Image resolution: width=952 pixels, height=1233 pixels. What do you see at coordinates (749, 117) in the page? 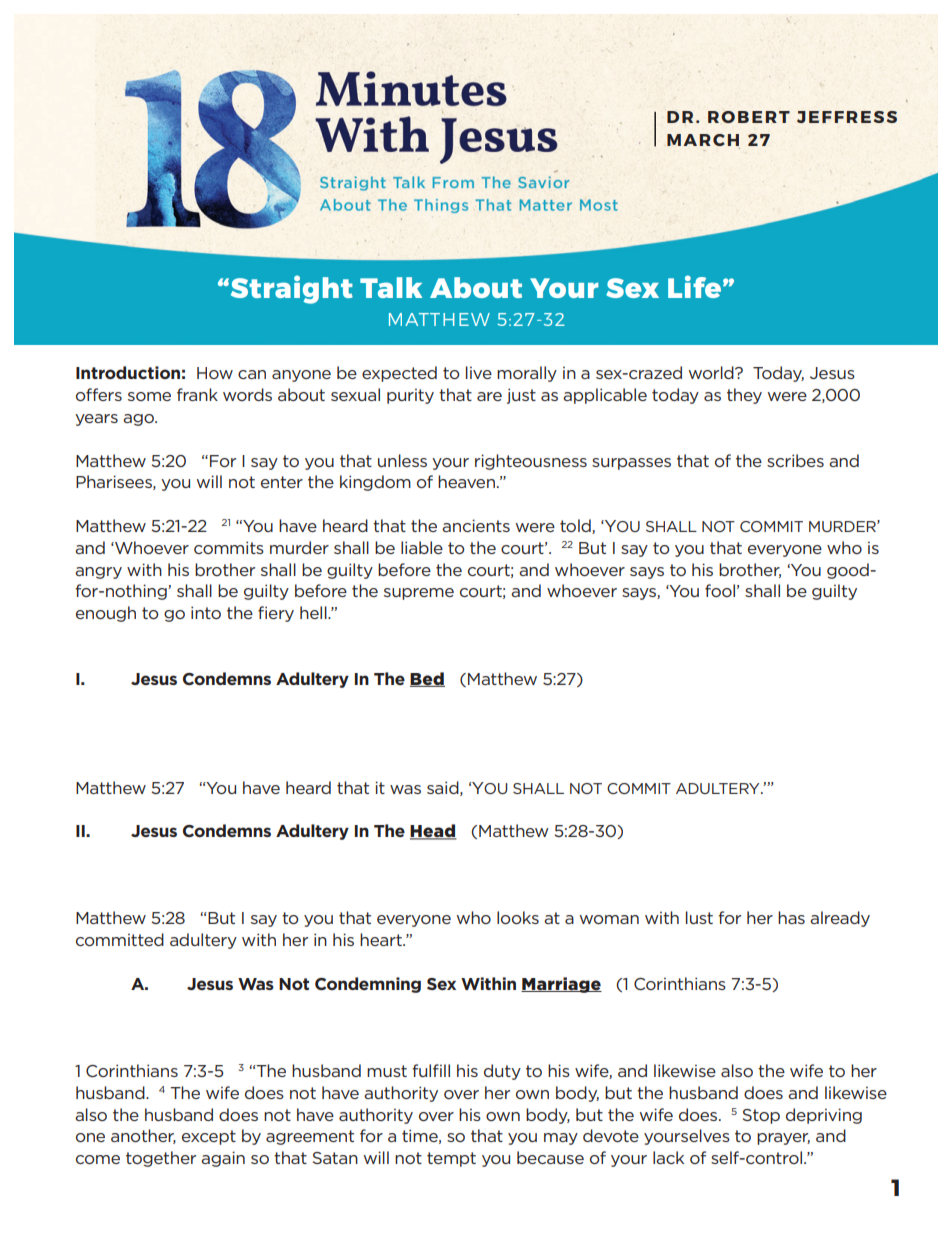
I see `ROBERT` at bounding box center [749, 117].
